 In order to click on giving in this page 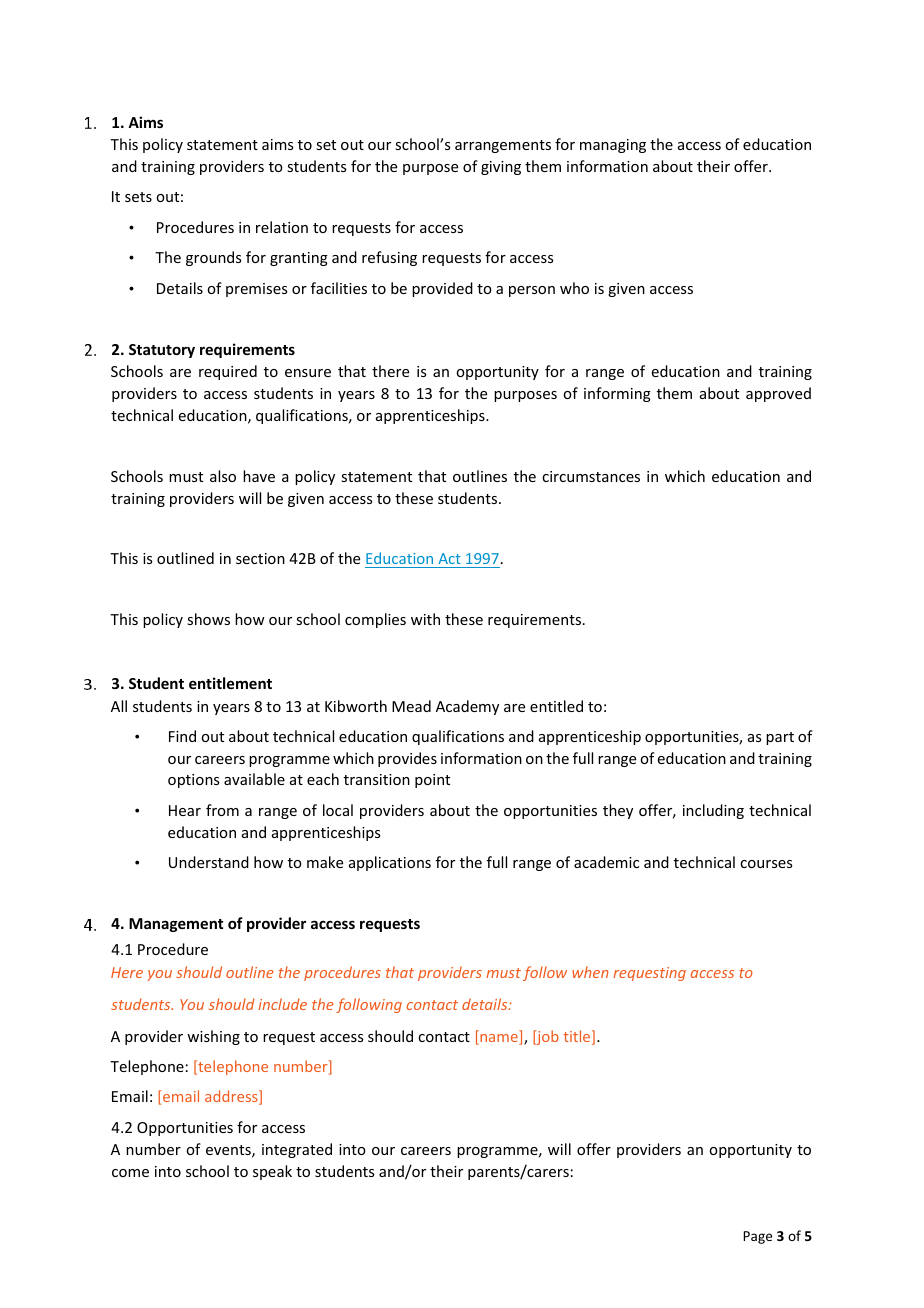, I will do `click(501, 168)`.
